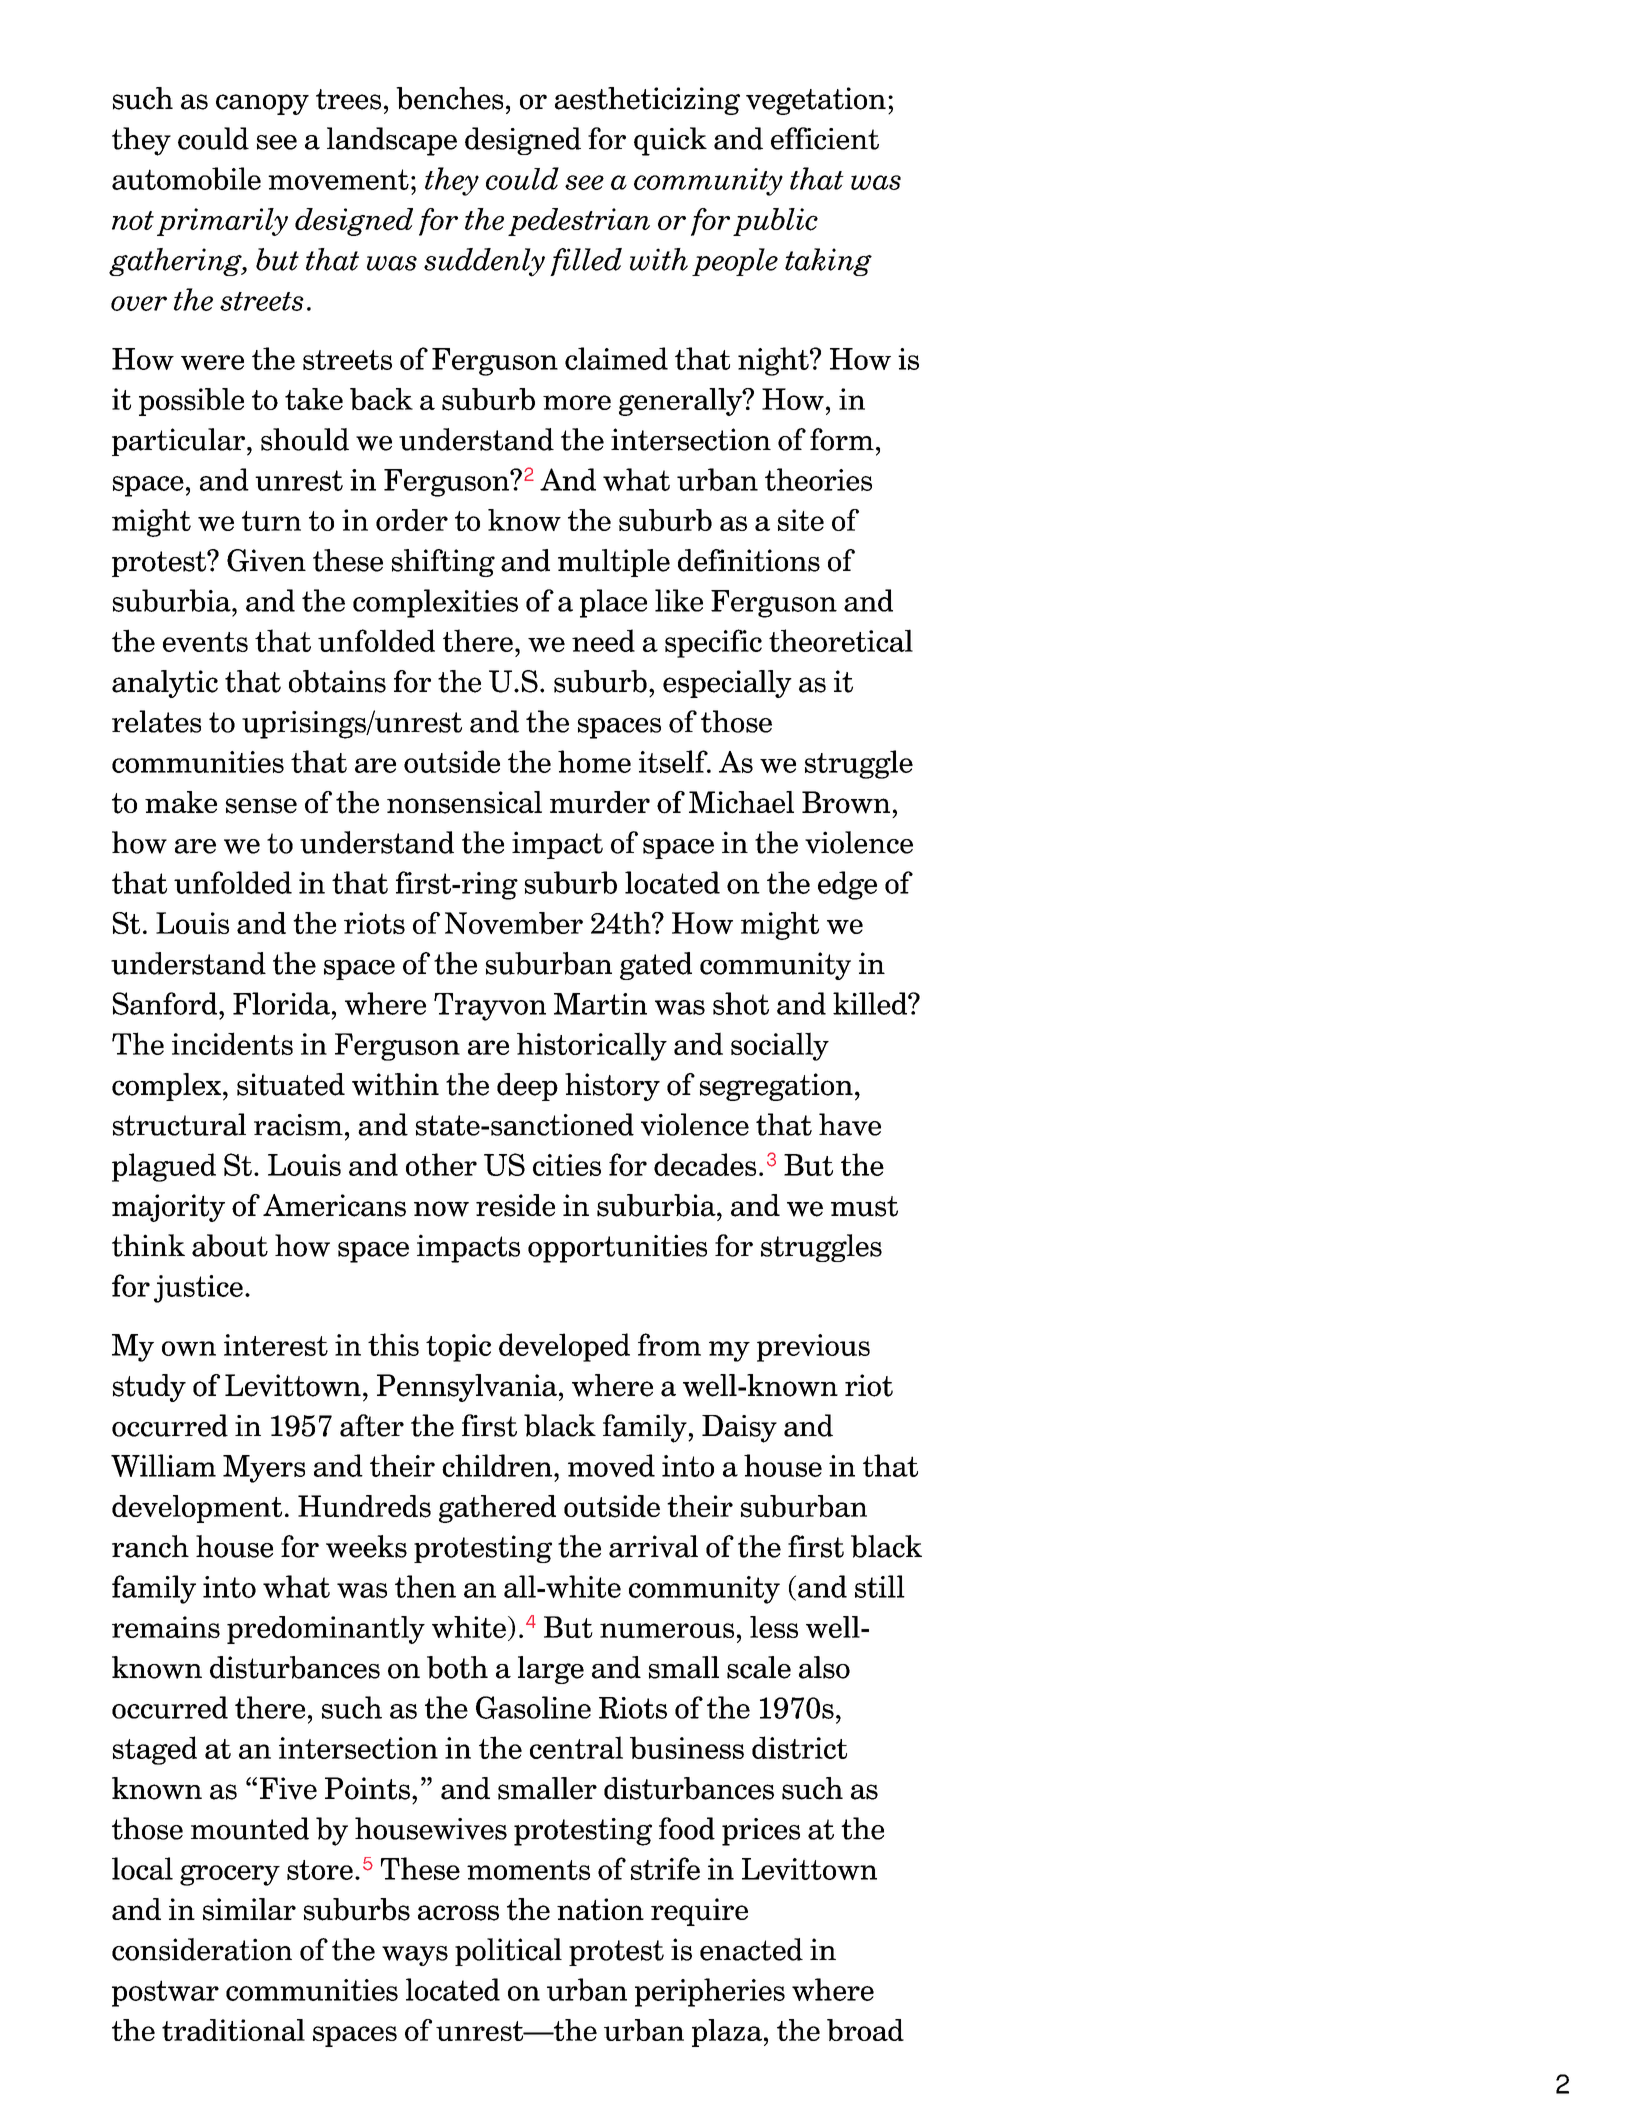  Describe the element at coordinates (202, 1949) in the image. I see `consideration` at that location.
